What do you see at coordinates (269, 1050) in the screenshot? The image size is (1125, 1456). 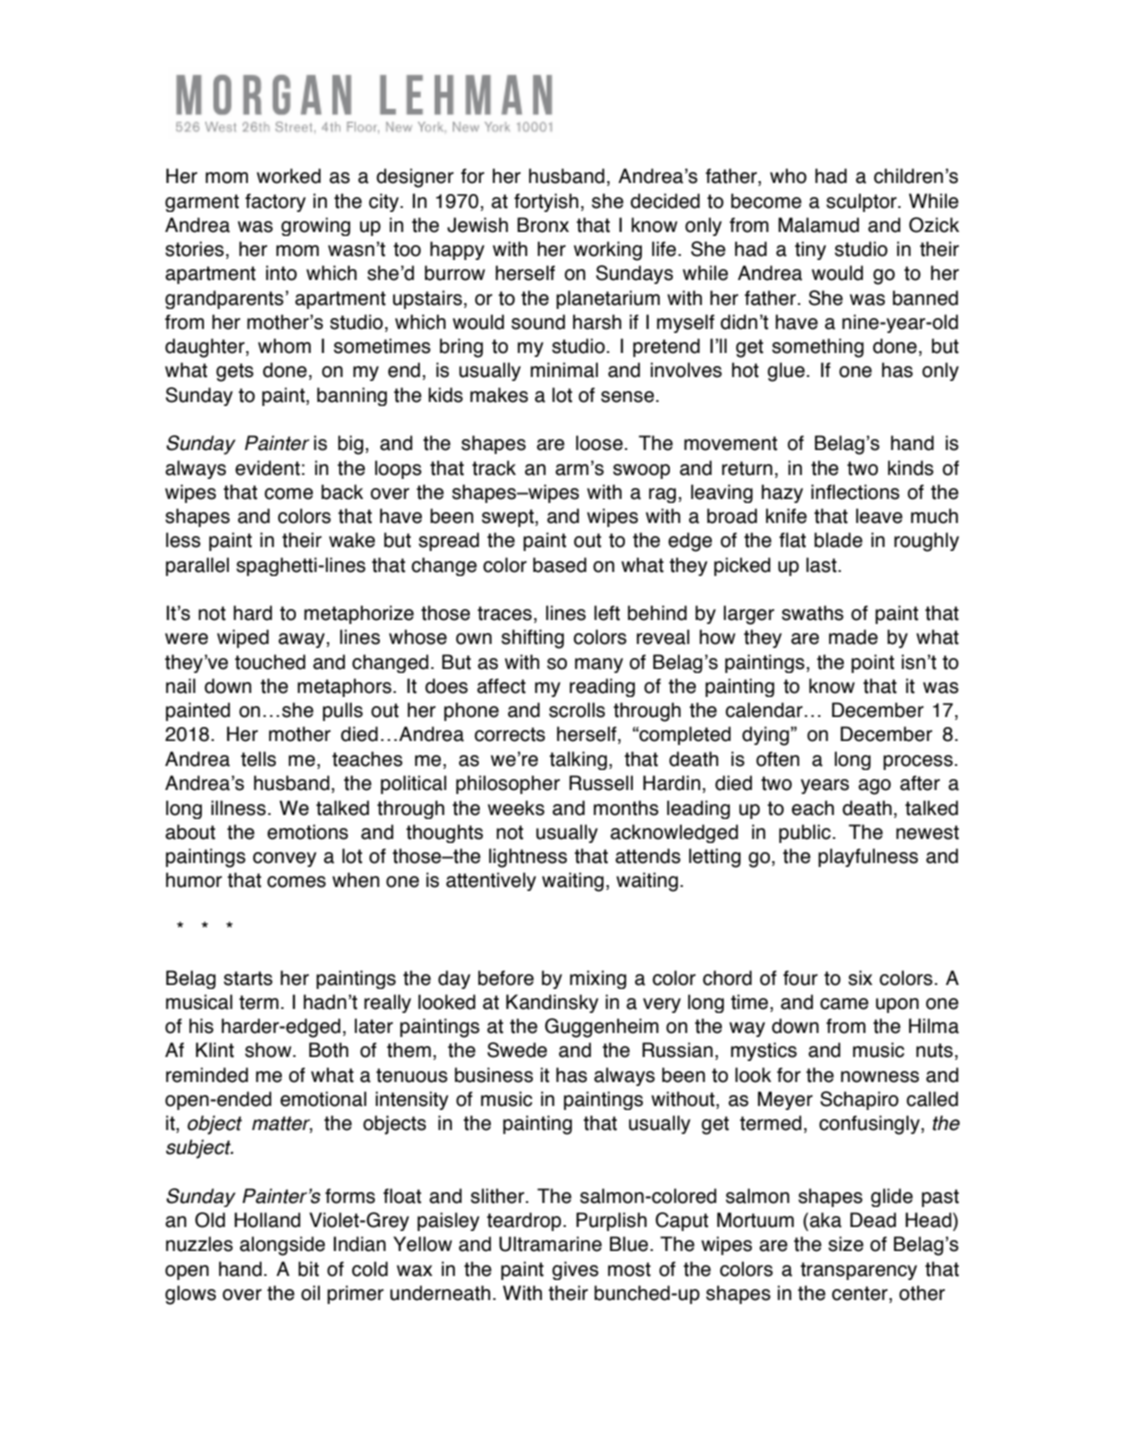 I see `show` at bounding box center [269, 1050].
